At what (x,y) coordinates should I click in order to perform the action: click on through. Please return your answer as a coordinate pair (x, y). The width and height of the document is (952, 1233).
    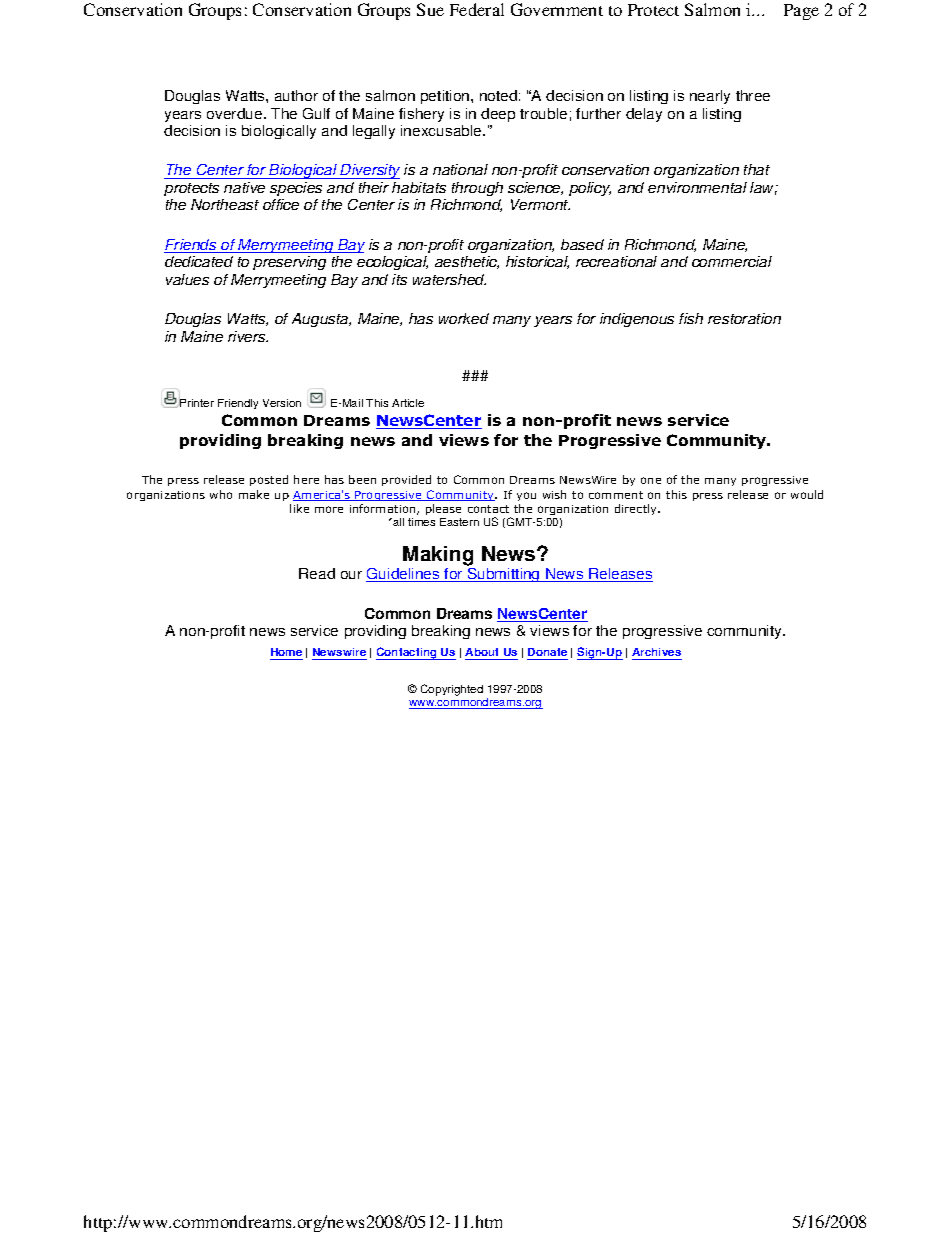
    Looking at the image, I should click on (477, 189).
